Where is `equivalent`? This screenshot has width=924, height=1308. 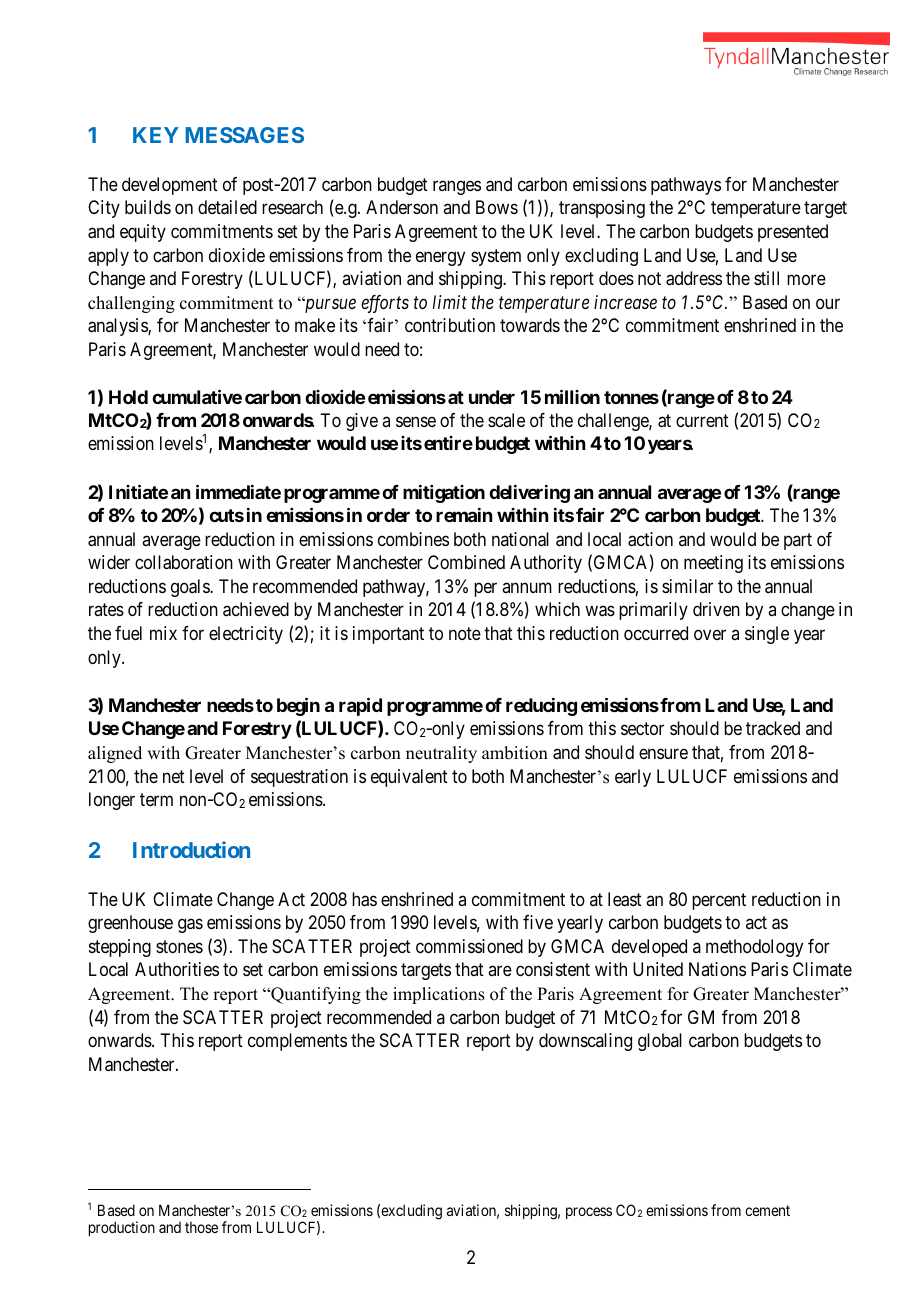 equivalent is located at coordinates (409, 778).
